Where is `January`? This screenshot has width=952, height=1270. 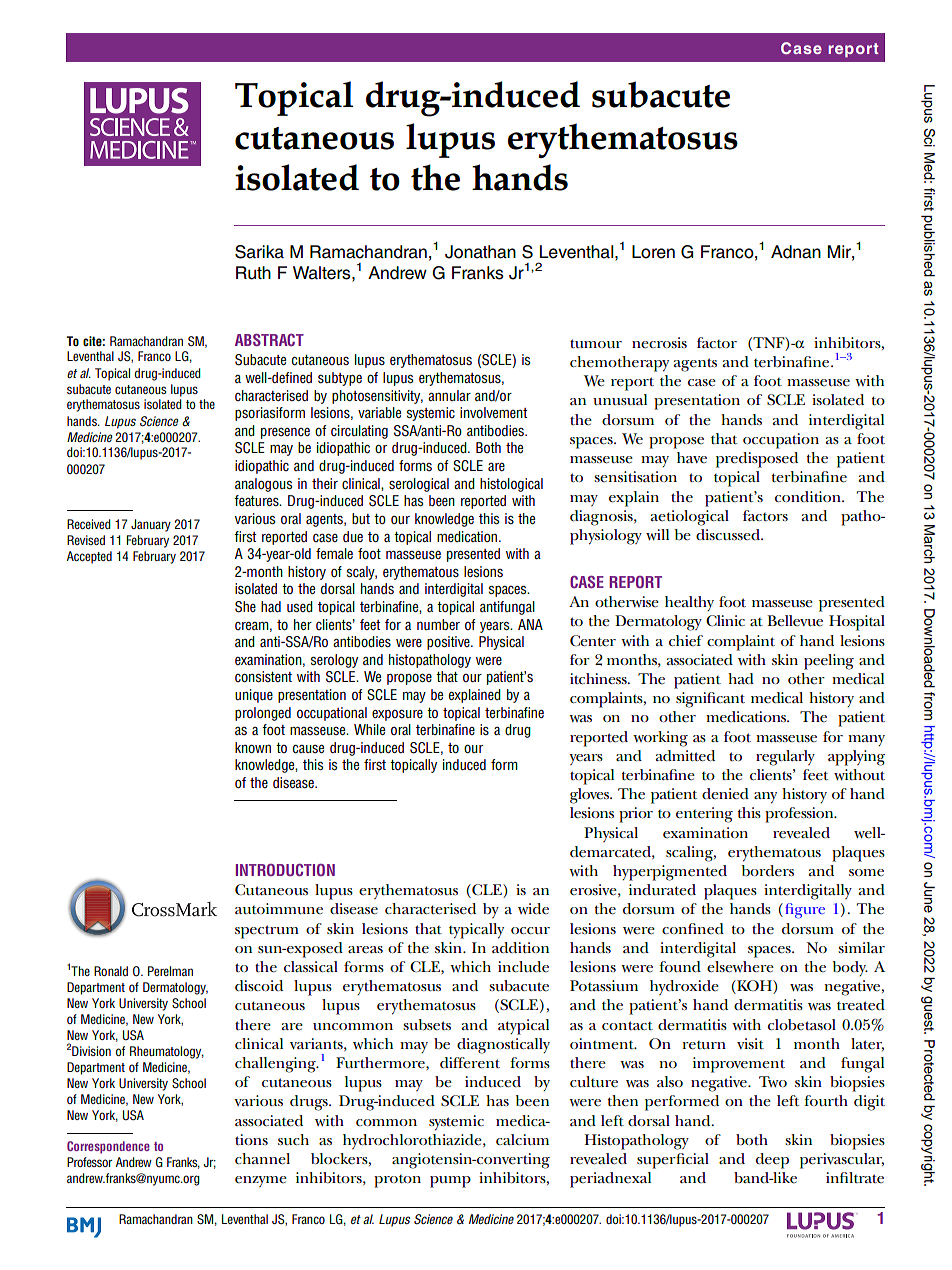 January is located at coordinates (151, 525).
